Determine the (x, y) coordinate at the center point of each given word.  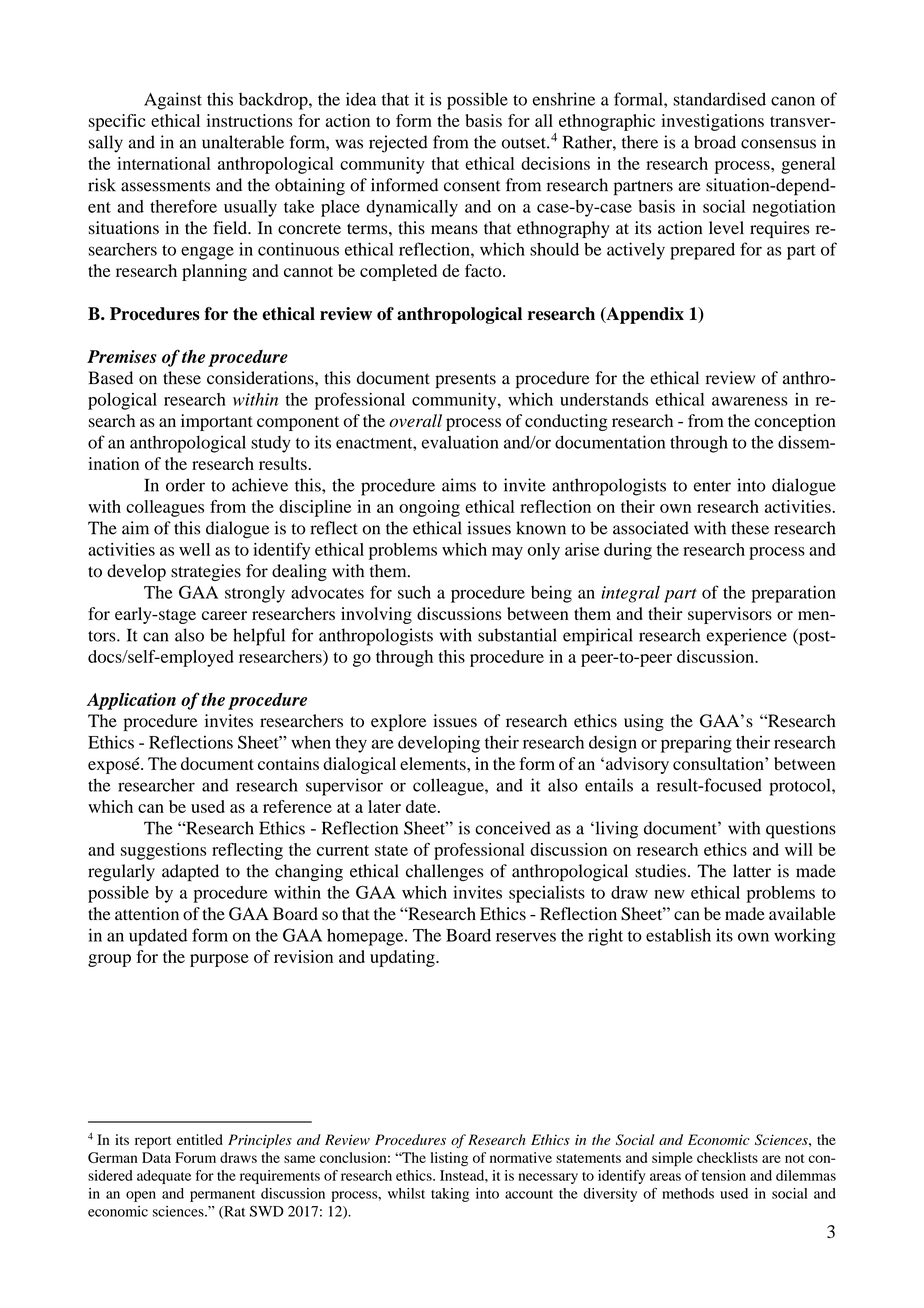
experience (747, 637)
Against (173, 101)
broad (715, 142)
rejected (398, 144)
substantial (517, 635)
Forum (195, 1157)
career (224, 615)
